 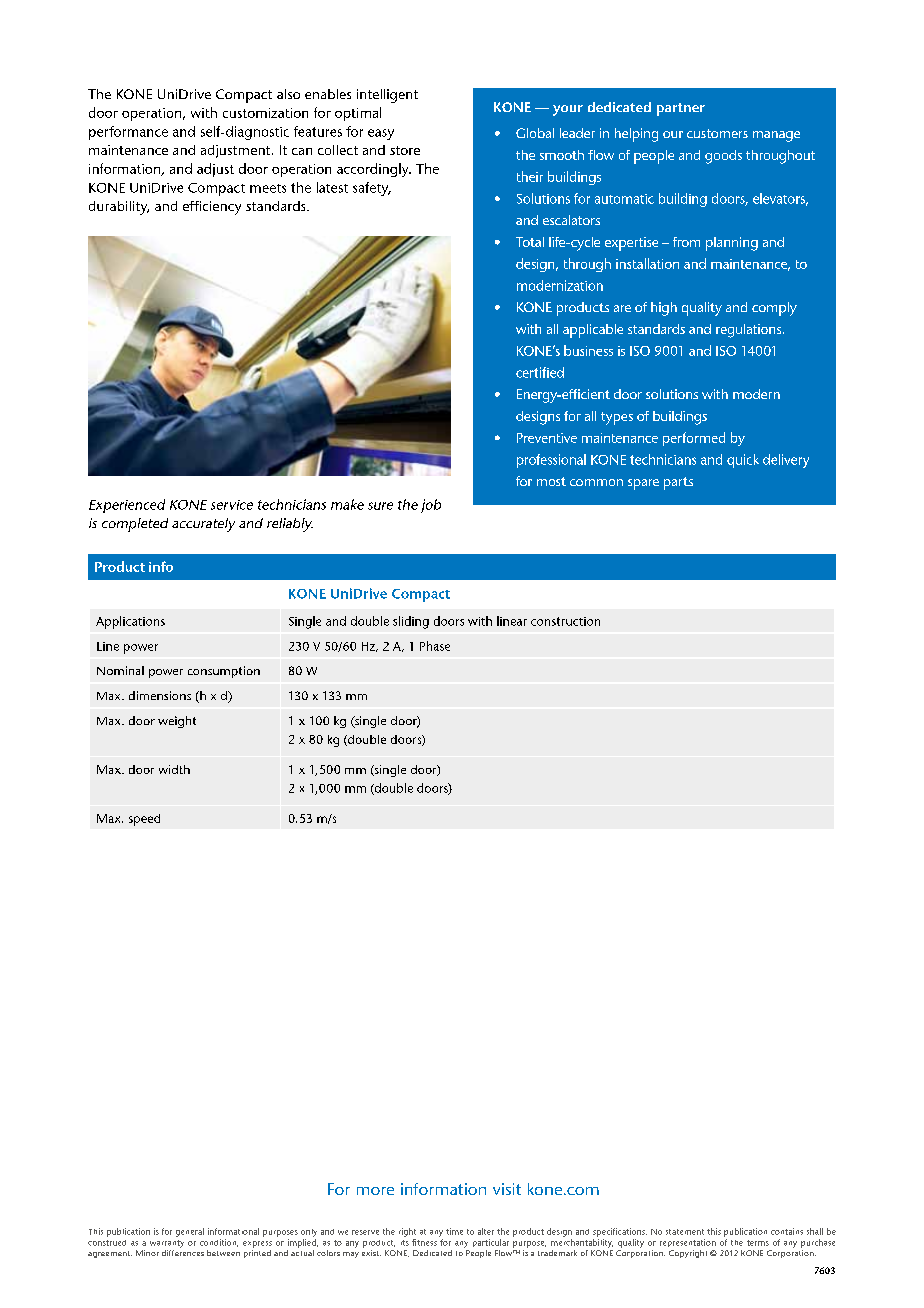 I want to click on width, so click(x=174, y=769).
